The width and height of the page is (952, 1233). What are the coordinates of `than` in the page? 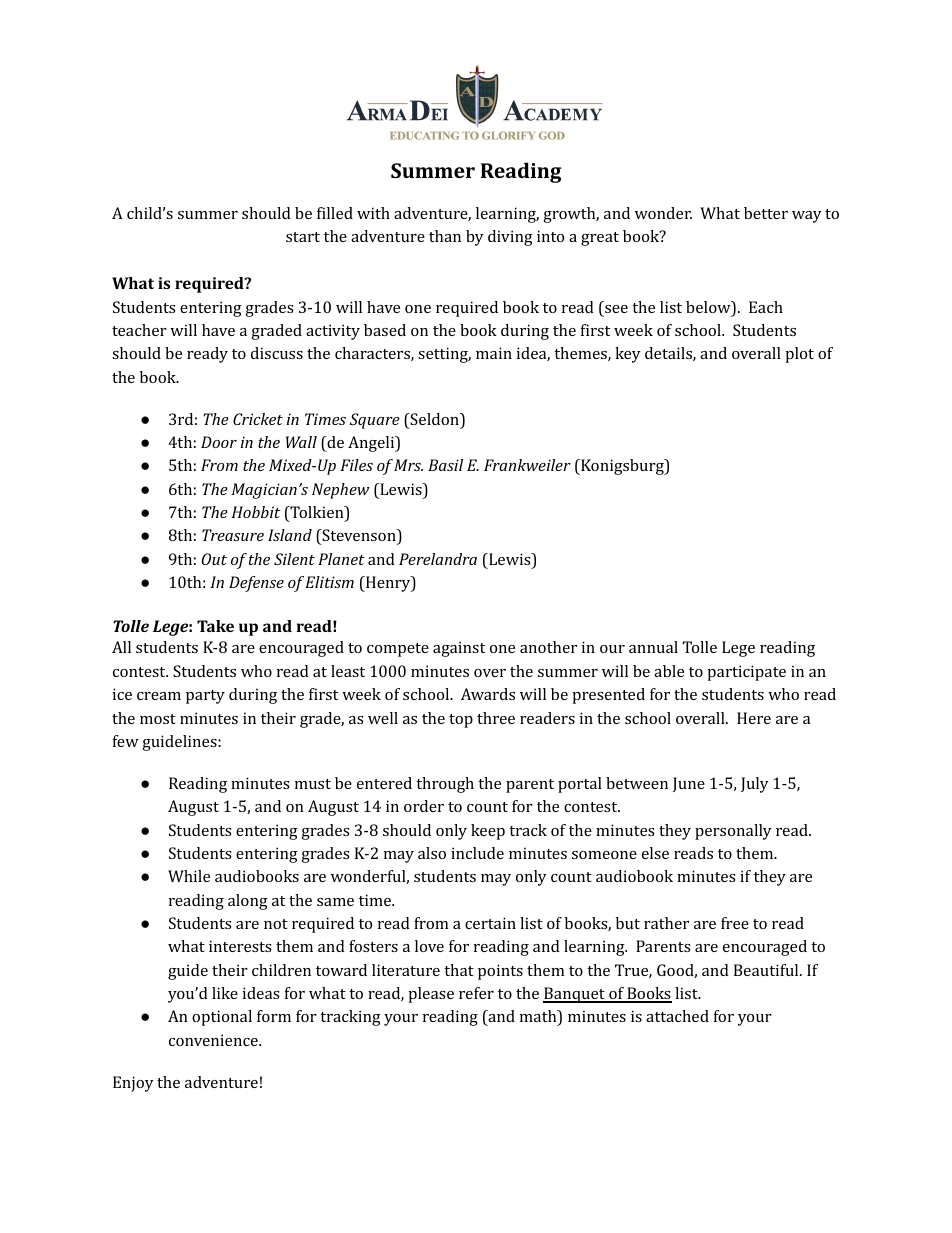 It's located at (445, 236).
